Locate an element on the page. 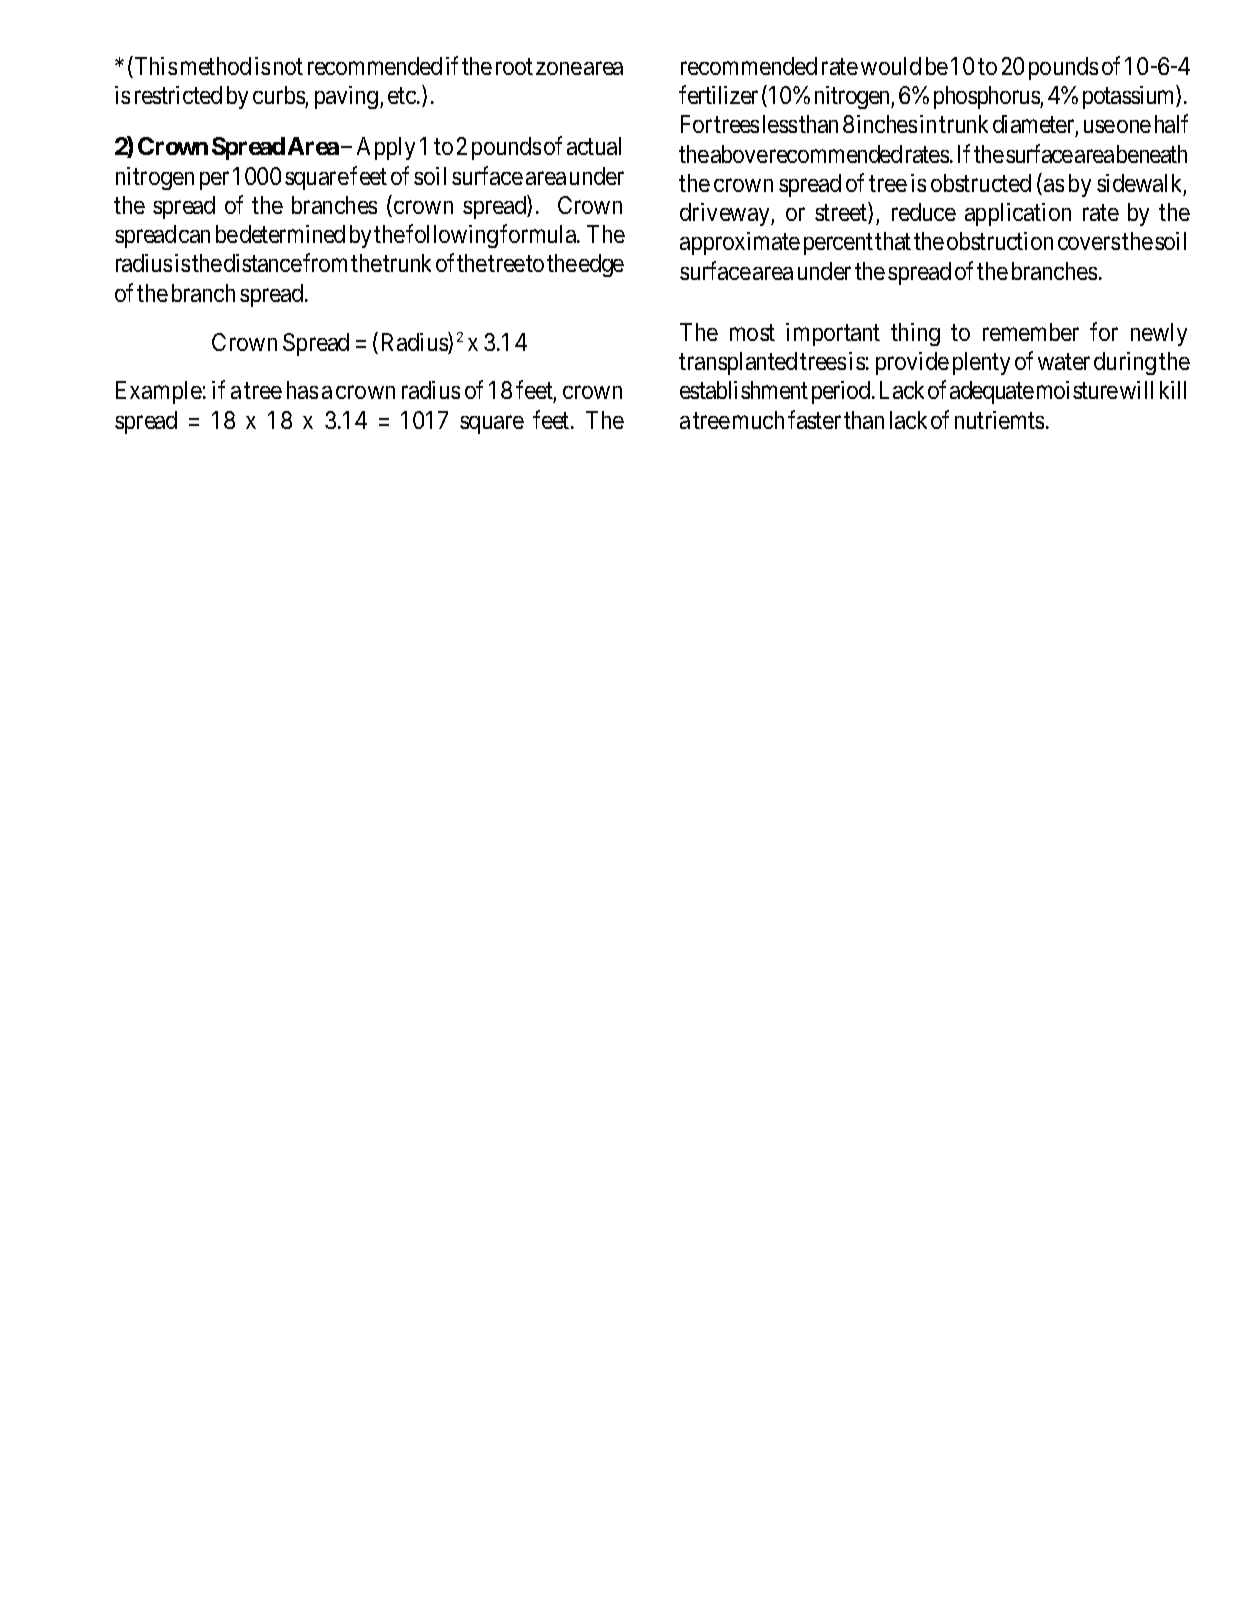 The width and height of the document is (1245, 1611). much is located at coordinates (758, 420).
